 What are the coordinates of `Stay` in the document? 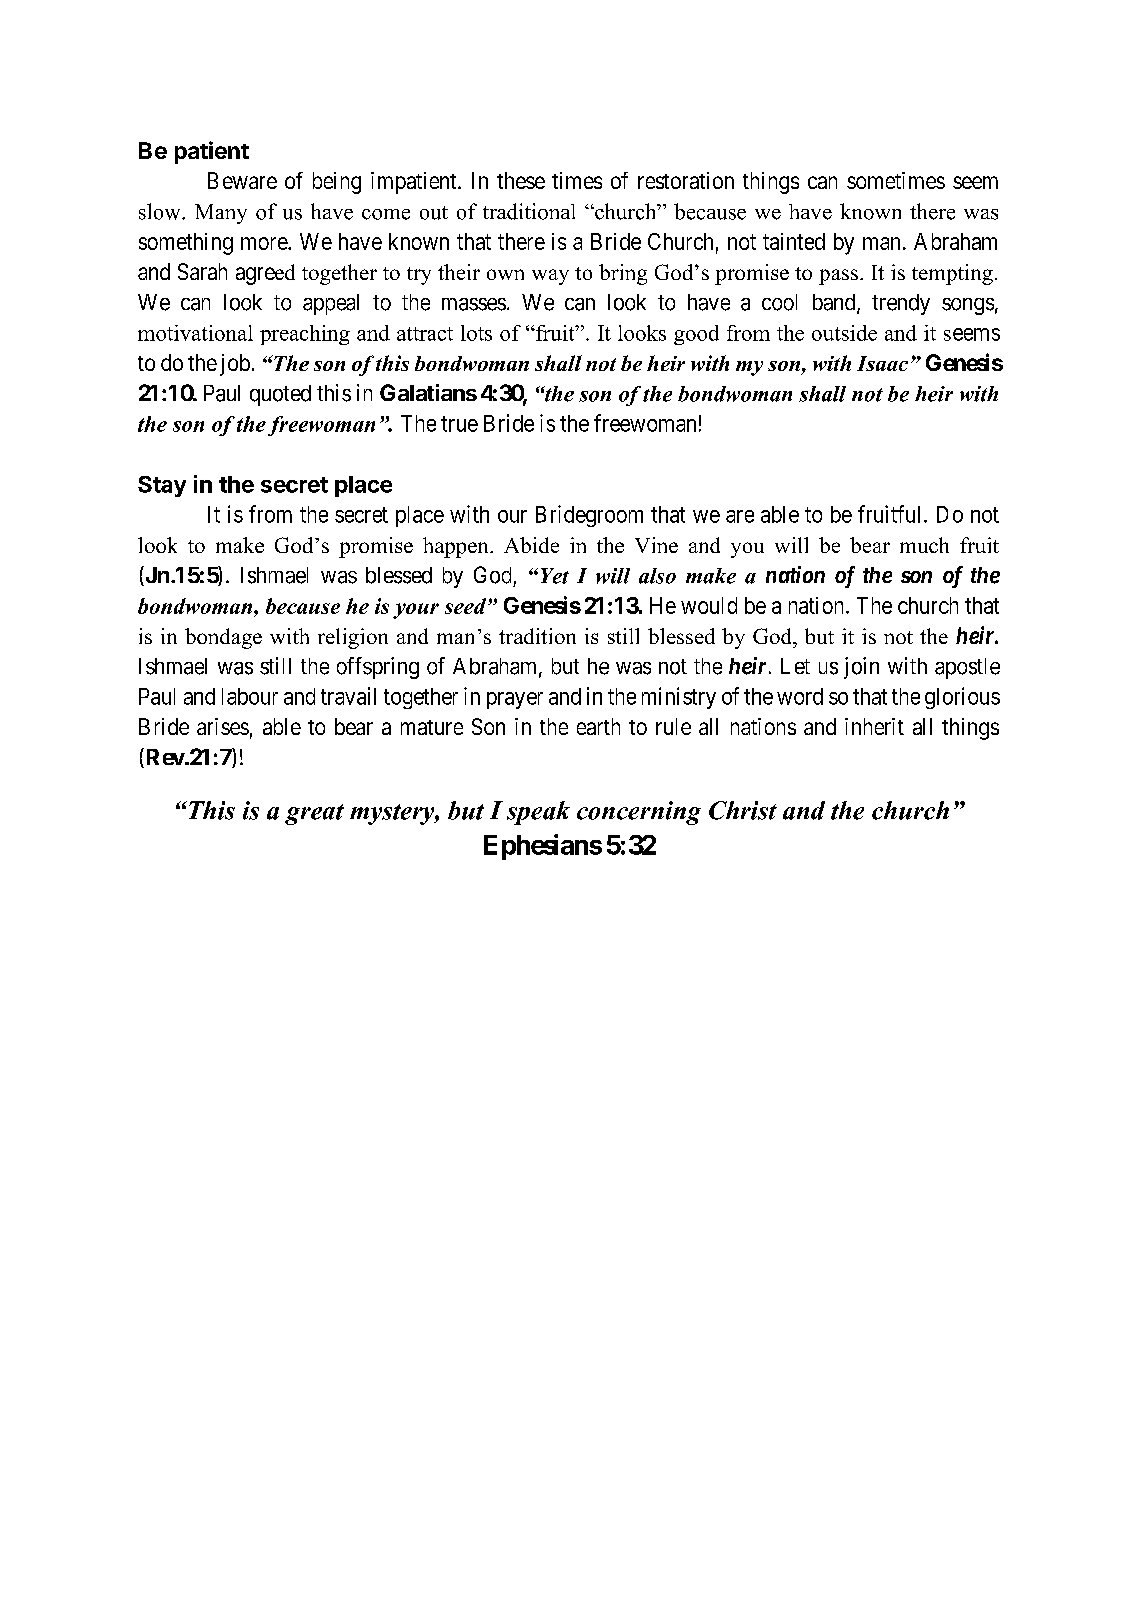 It's located at (162, 486).
